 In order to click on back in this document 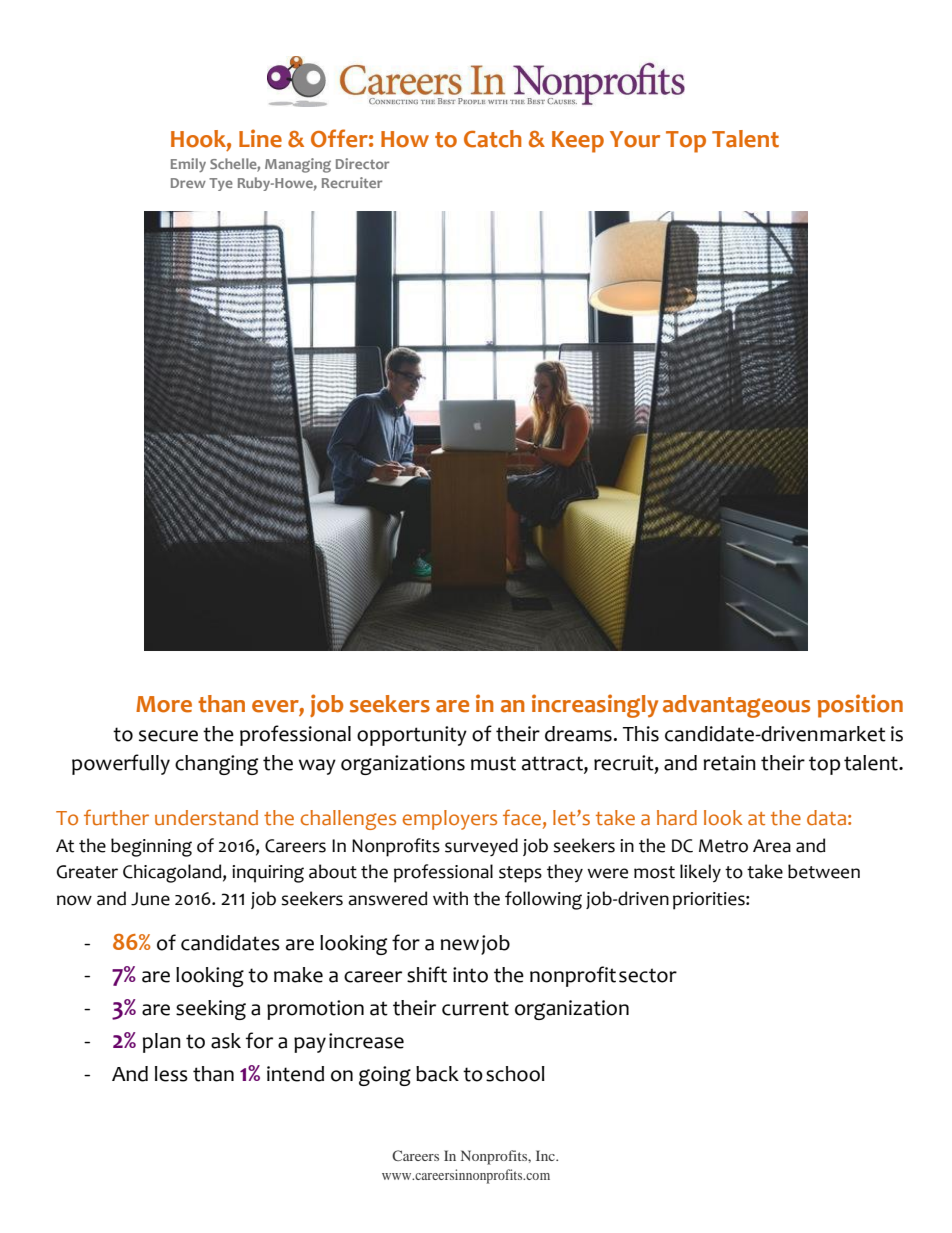, I will do `click(437, 1074)`.
